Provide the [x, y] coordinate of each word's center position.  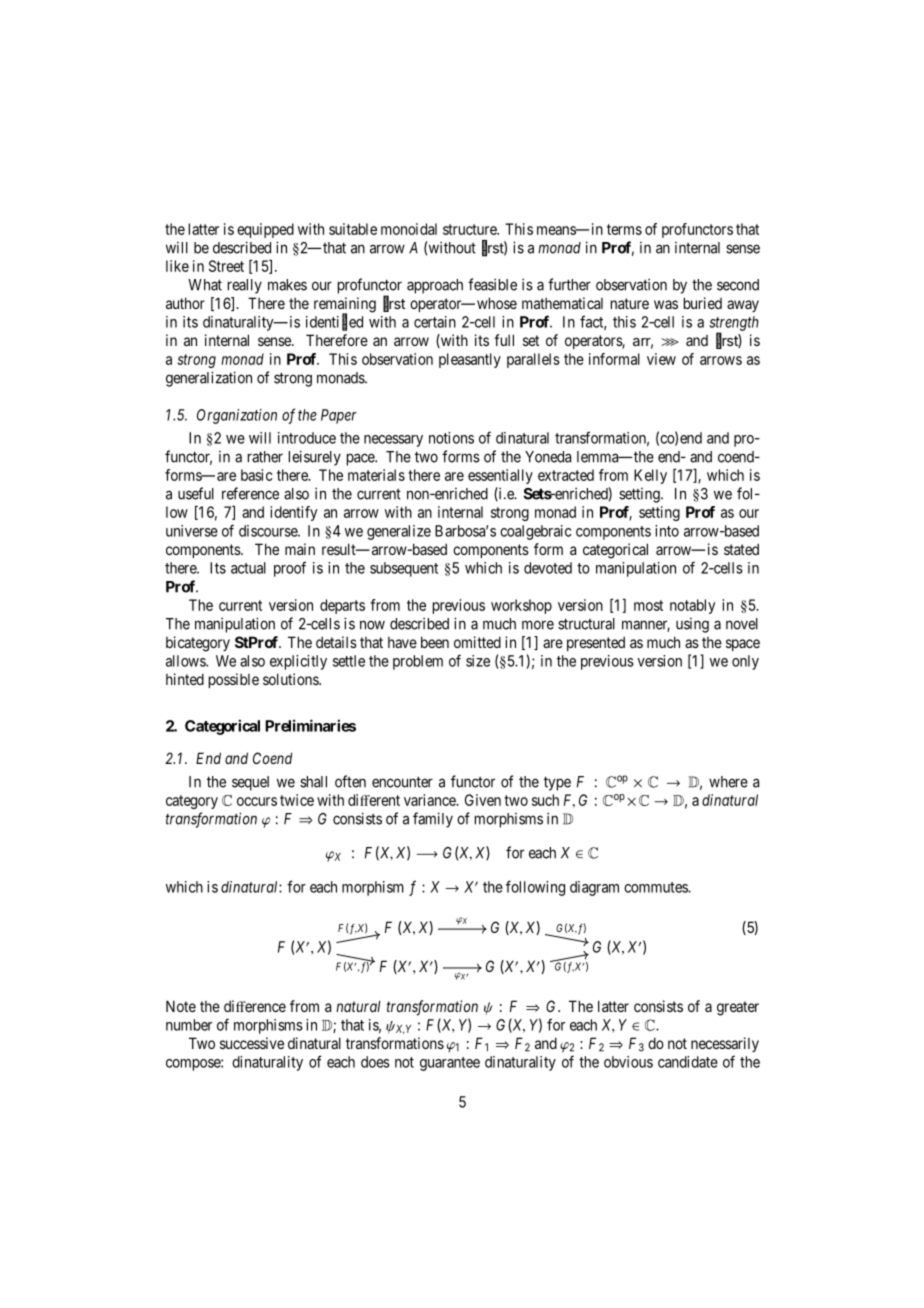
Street [226, 266]
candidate [688, 1062]
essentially [500, 476]
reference [250, 493]
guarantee [450, 1064]
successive [252, 1043]
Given [483, 800]
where [728, 782]
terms [624, 229]
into [667, 531]
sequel [250, 783]
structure [470, 229]
